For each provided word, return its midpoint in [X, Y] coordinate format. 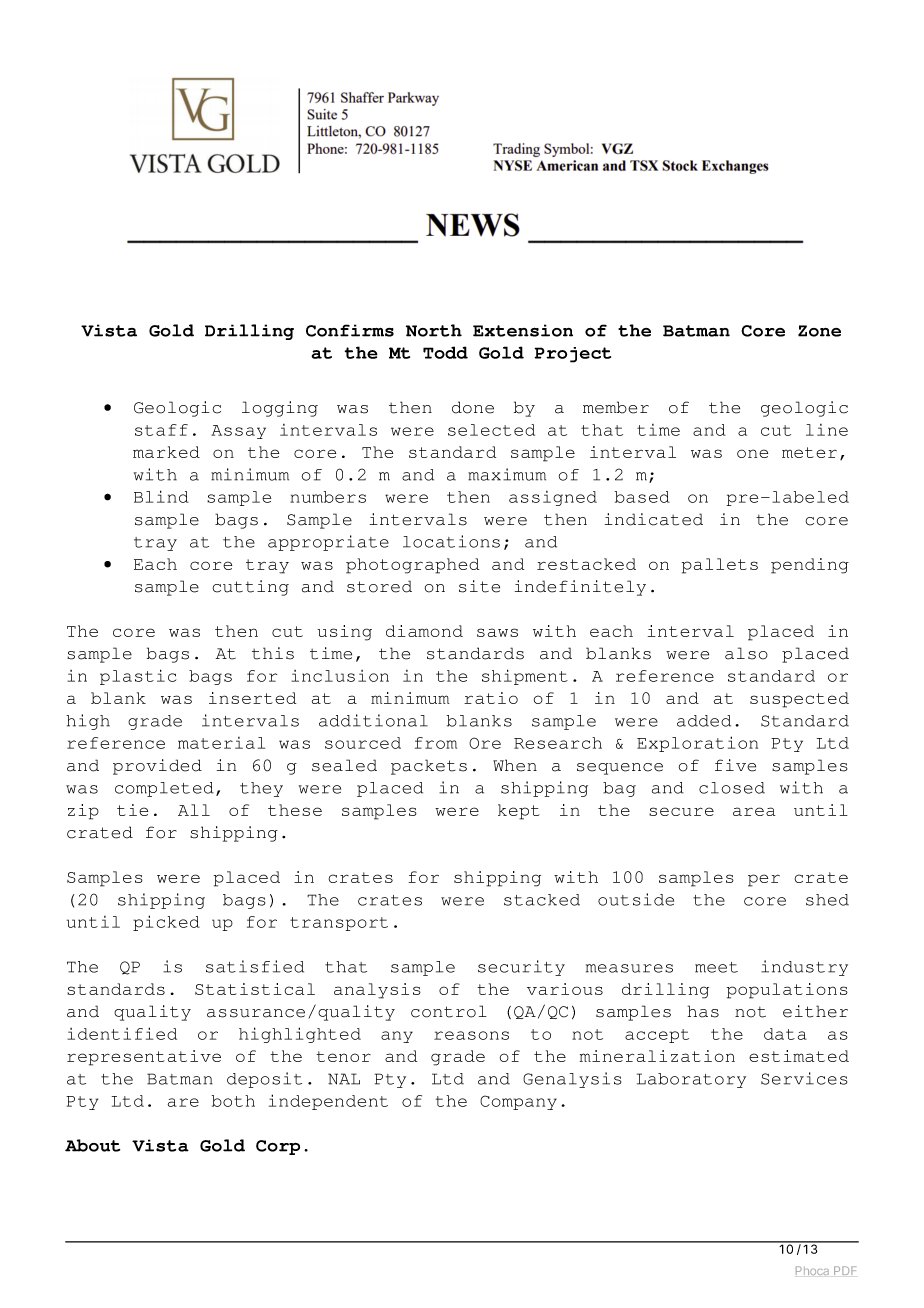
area [754, 811]
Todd [445, 352]
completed [164, 789]
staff [161, 430]
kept [519, 812]
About [92, 1145]
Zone [819, 331]
